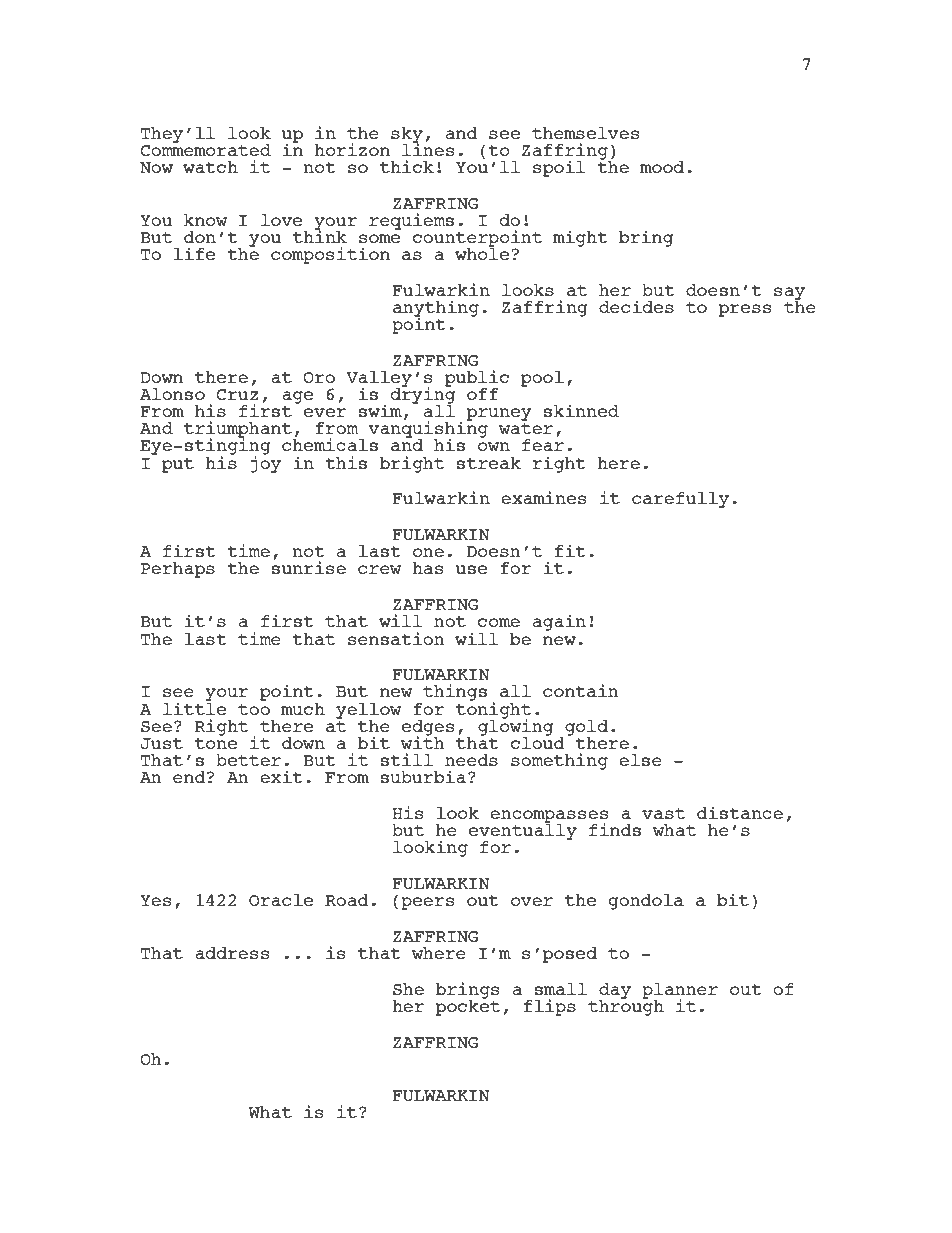 Image resolution: width=952 pixels, height=1233 pixels. What do you see at coordinates (680, 500) in the screenshot?
I see `carefully` at bounding box center [680, 500].
